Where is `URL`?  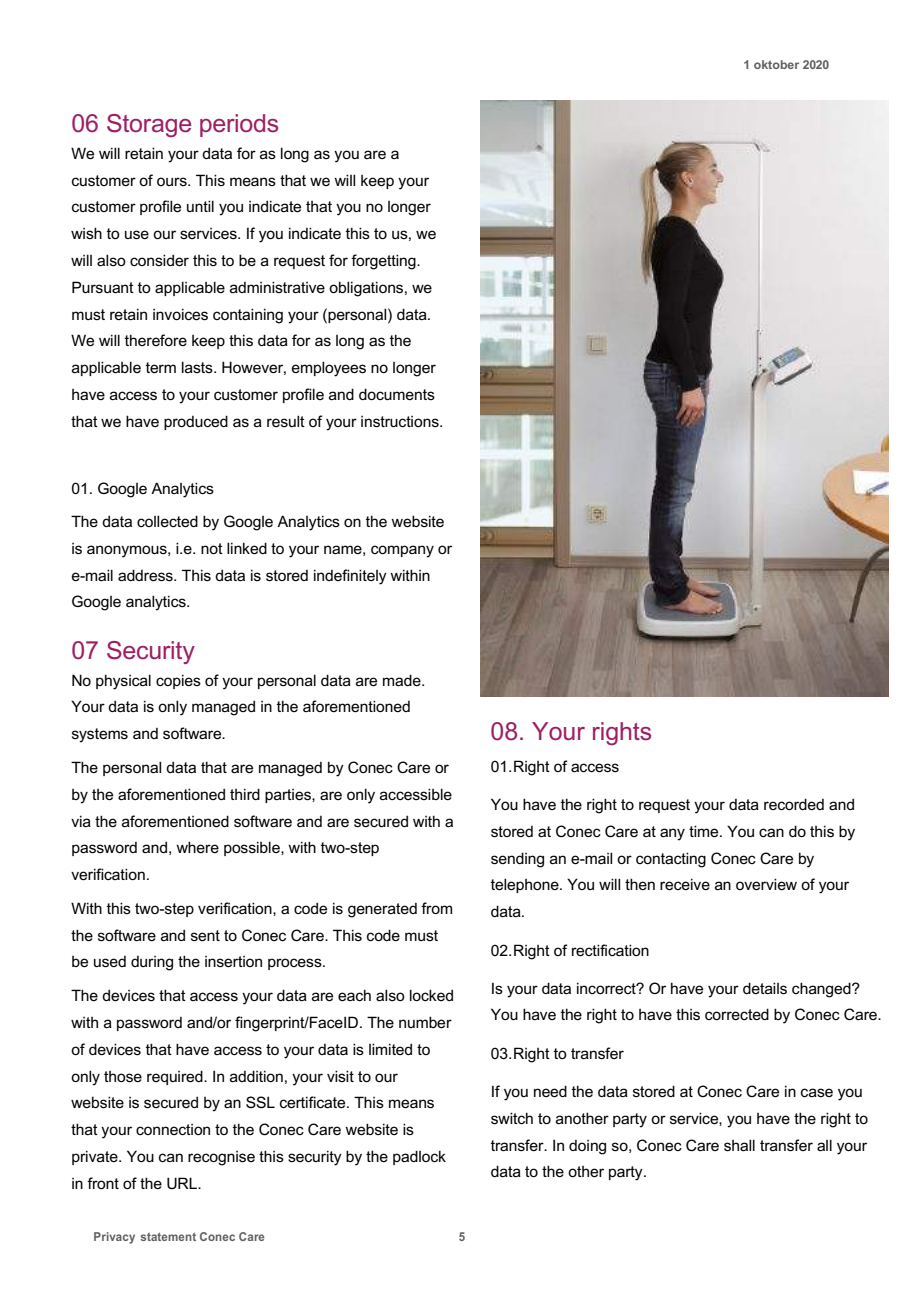
URL is located at coordinates (183, 1183).
